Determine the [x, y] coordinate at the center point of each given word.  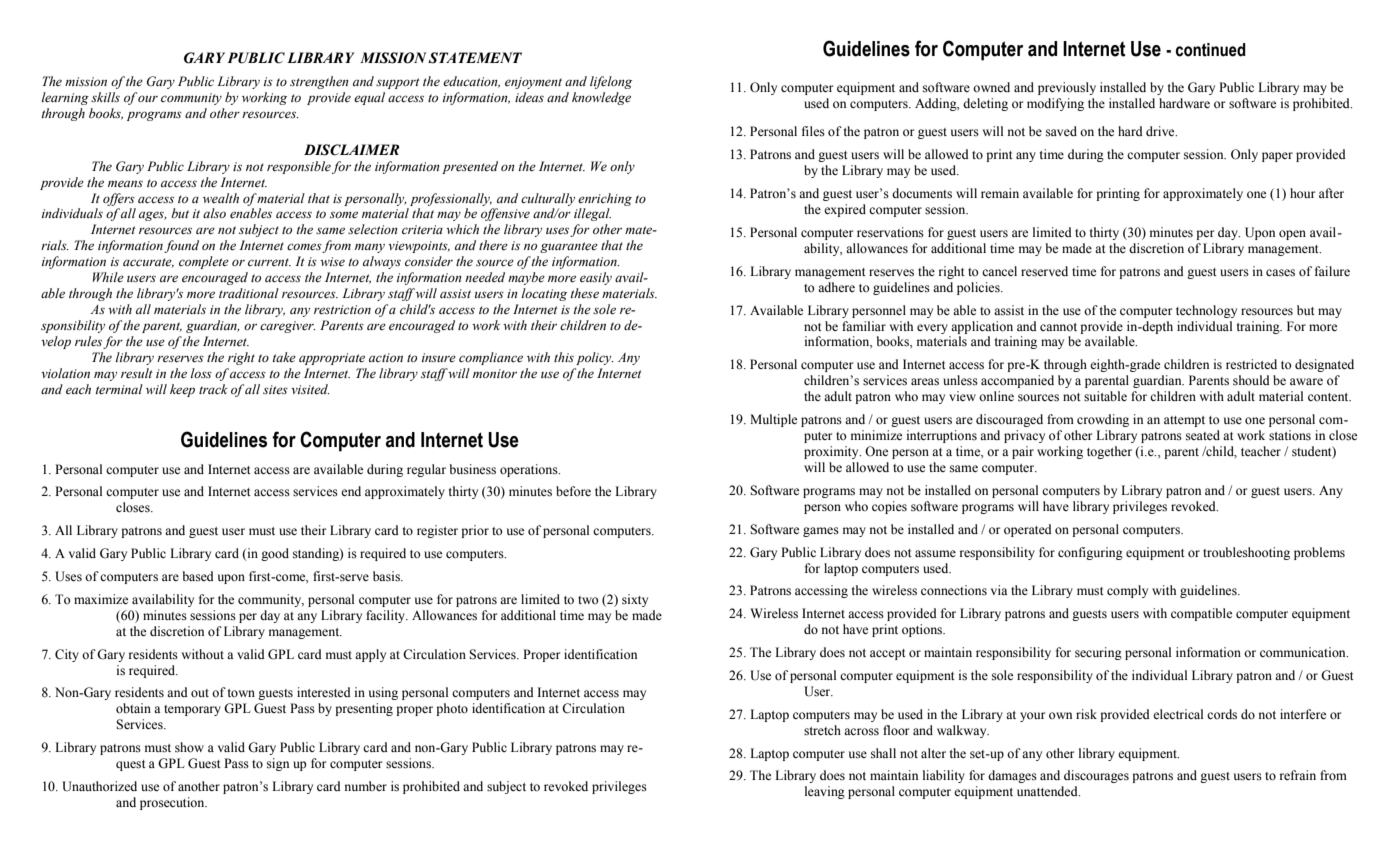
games [821, 532]
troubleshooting [1246, 553]
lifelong [611, 82]
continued [1211, 50]
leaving [825, 792]
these [585, 293]
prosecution [173, 803]
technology [1206, 311]
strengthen [319, 82]
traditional [249, 293]
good [275, 554]
